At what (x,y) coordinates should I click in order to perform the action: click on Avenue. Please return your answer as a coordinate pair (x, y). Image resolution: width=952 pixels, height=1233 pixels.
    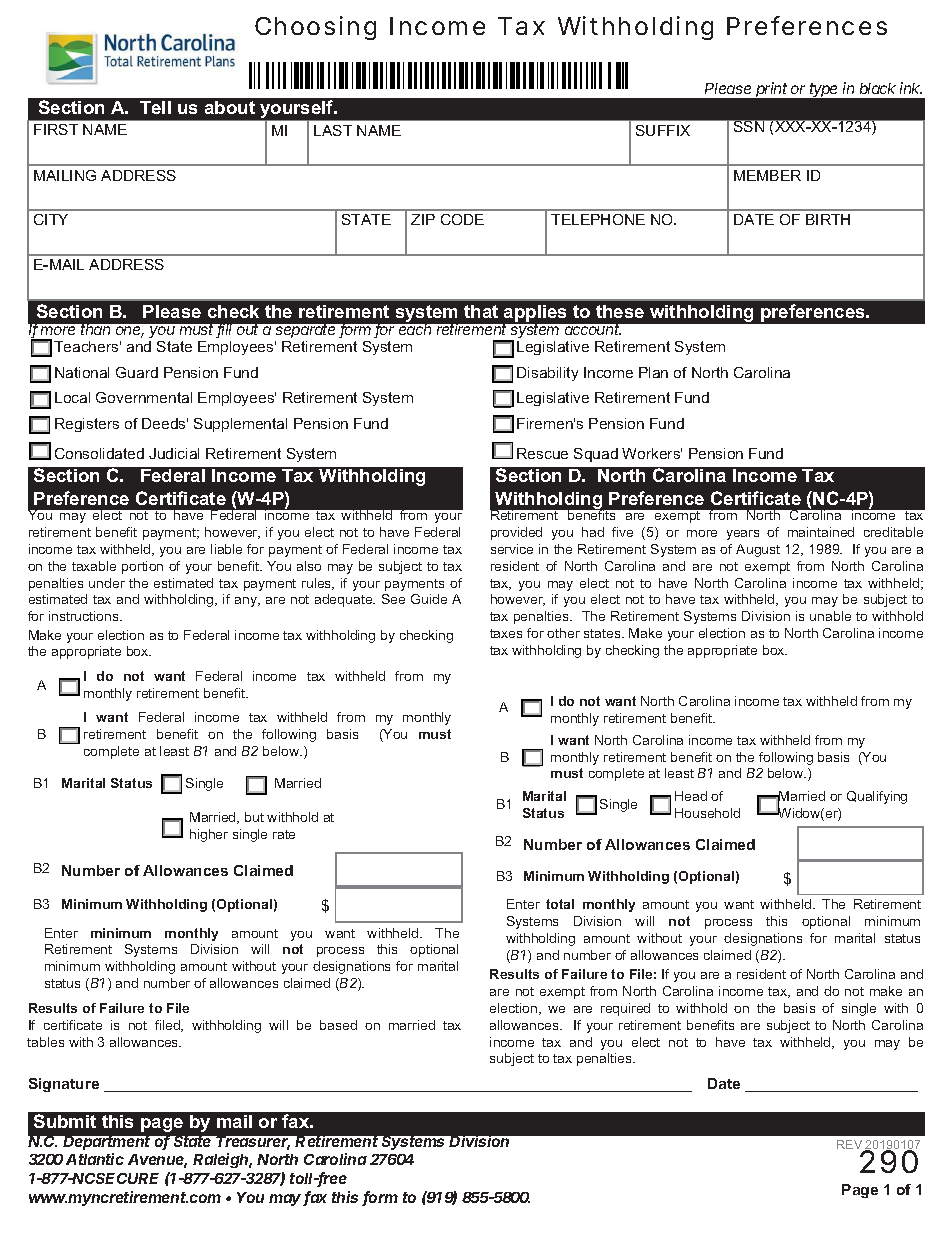
    Looking at the image, I should click on (157, 1161).
